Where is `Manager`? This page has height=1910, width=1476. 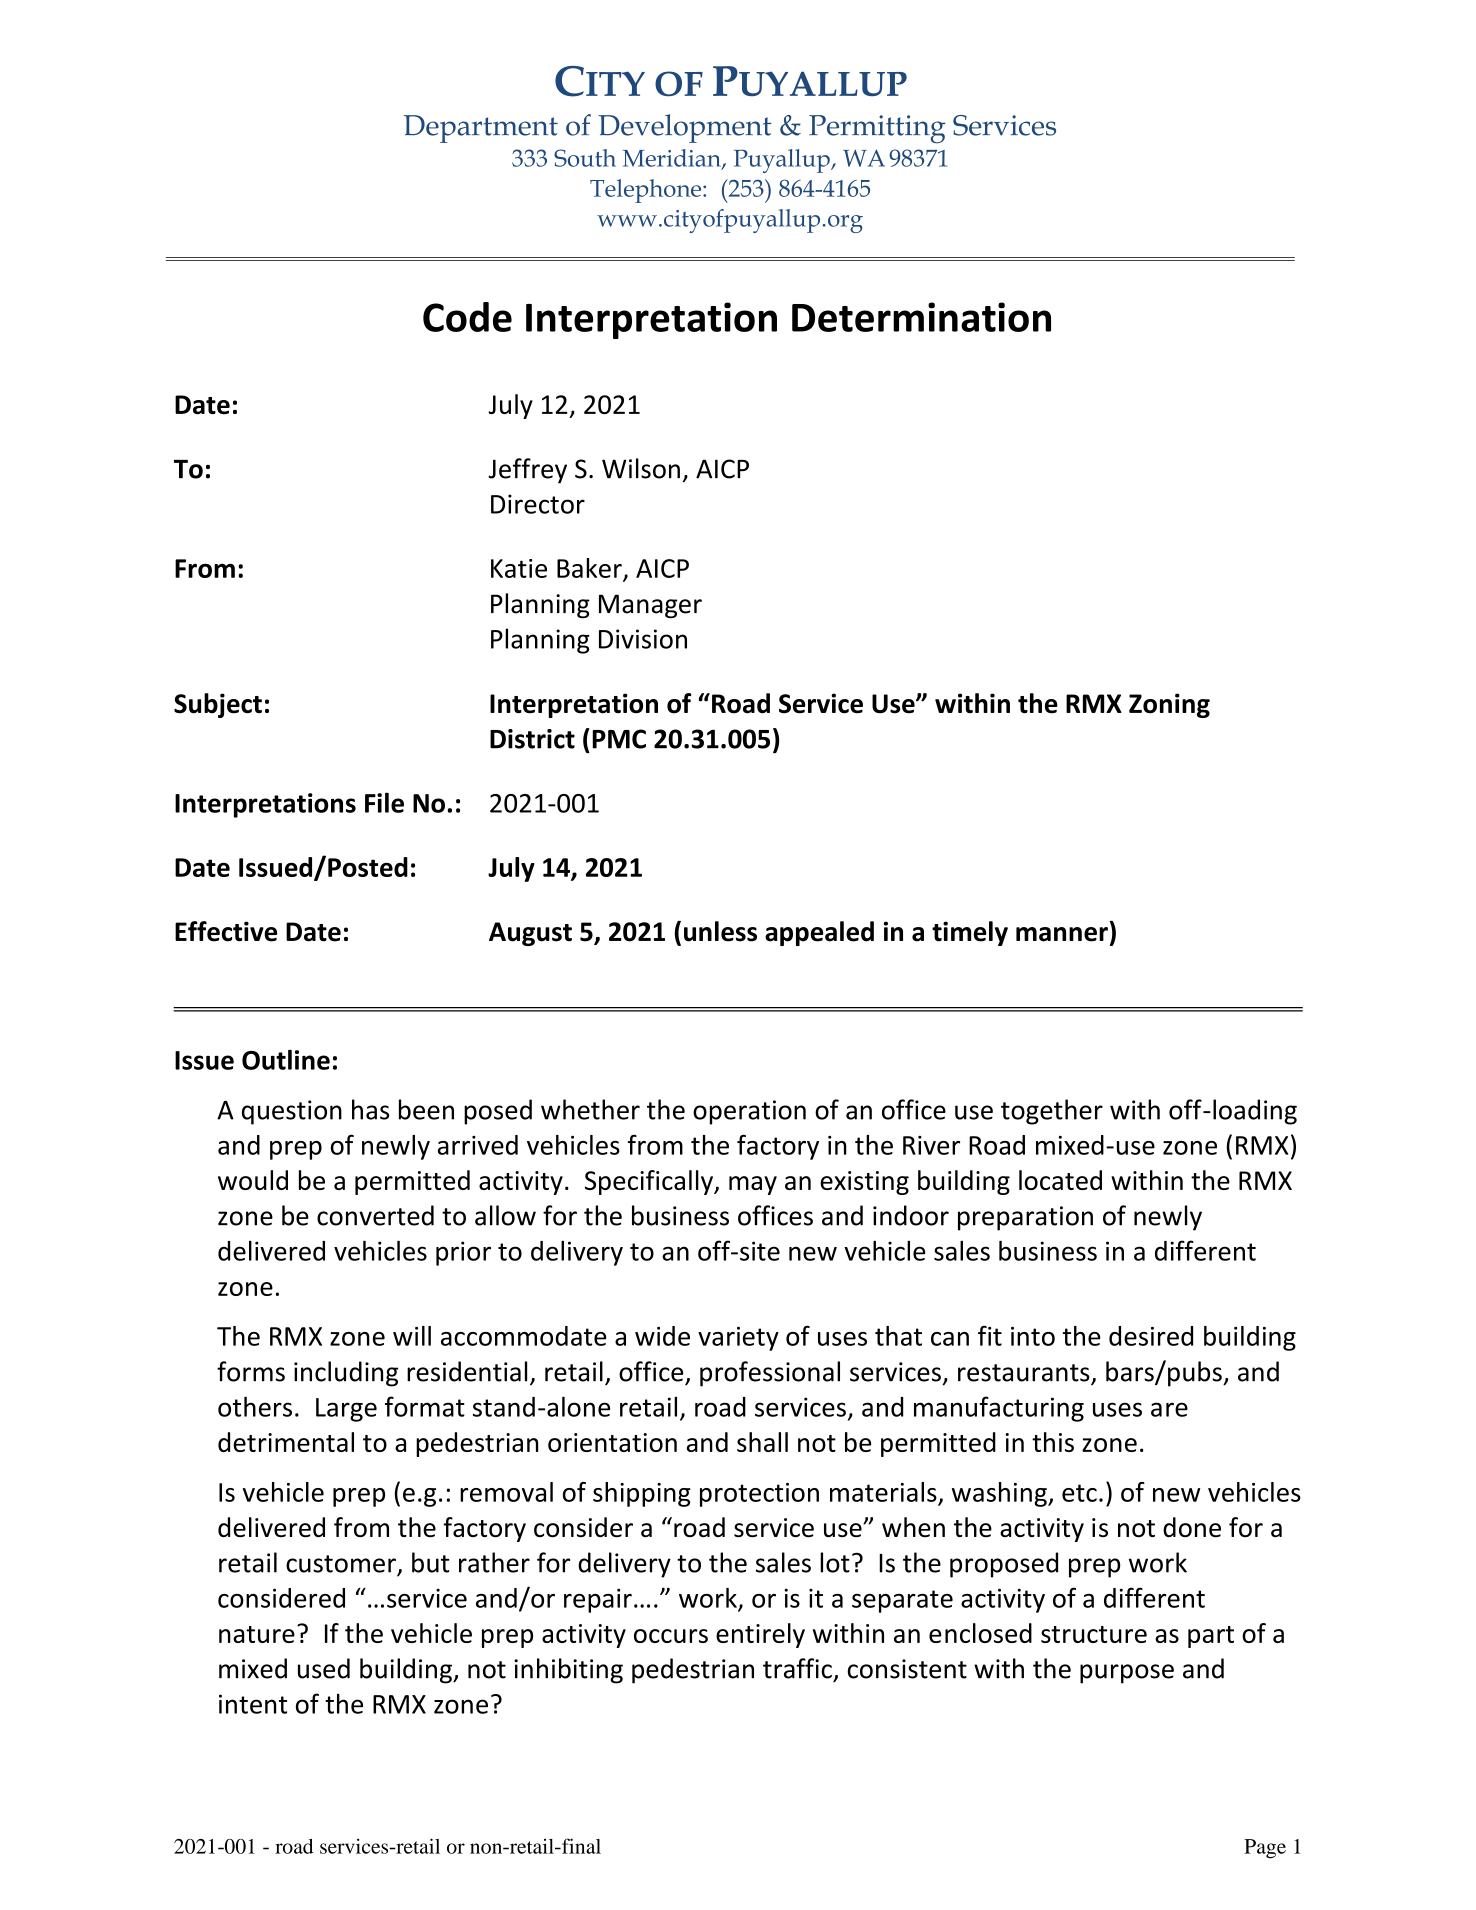 Manager is located at coordinates (650, 606).
